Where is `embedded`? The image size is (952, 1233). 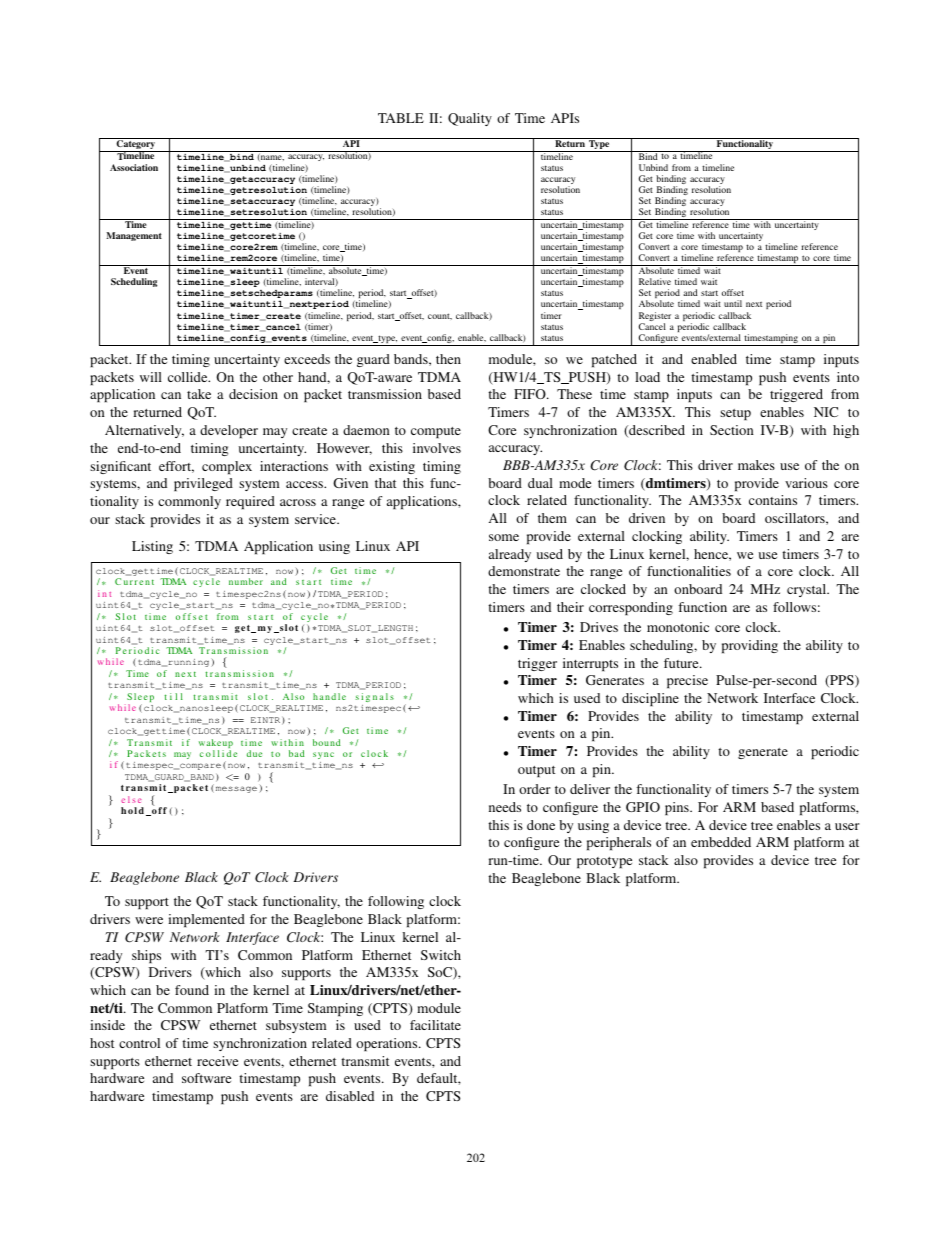 embedded is located at coordinates (721, 842).
